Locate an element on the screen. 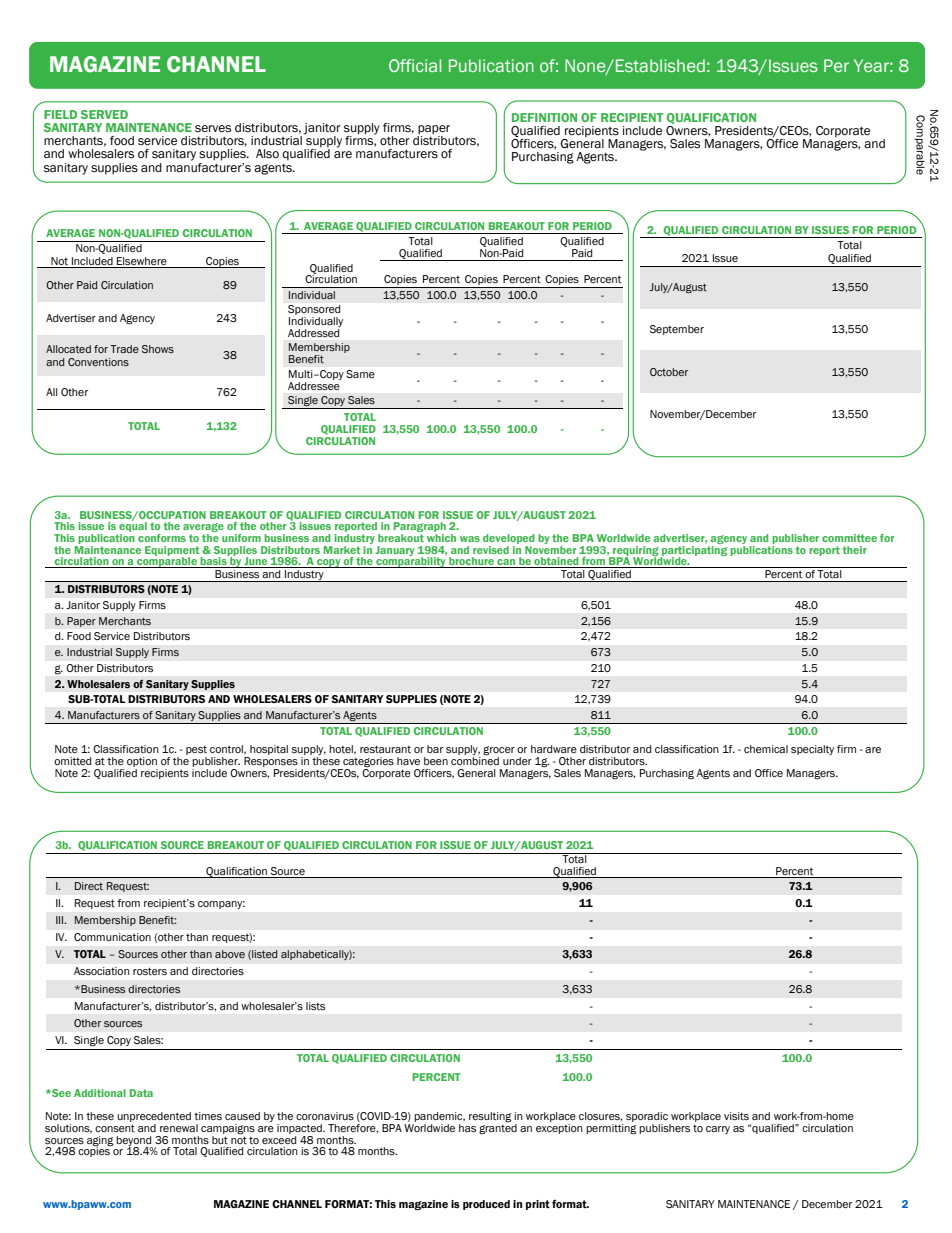 The width and height of the screenshot is (952, 1233). SERVED is located at coordinates (104, 114).
